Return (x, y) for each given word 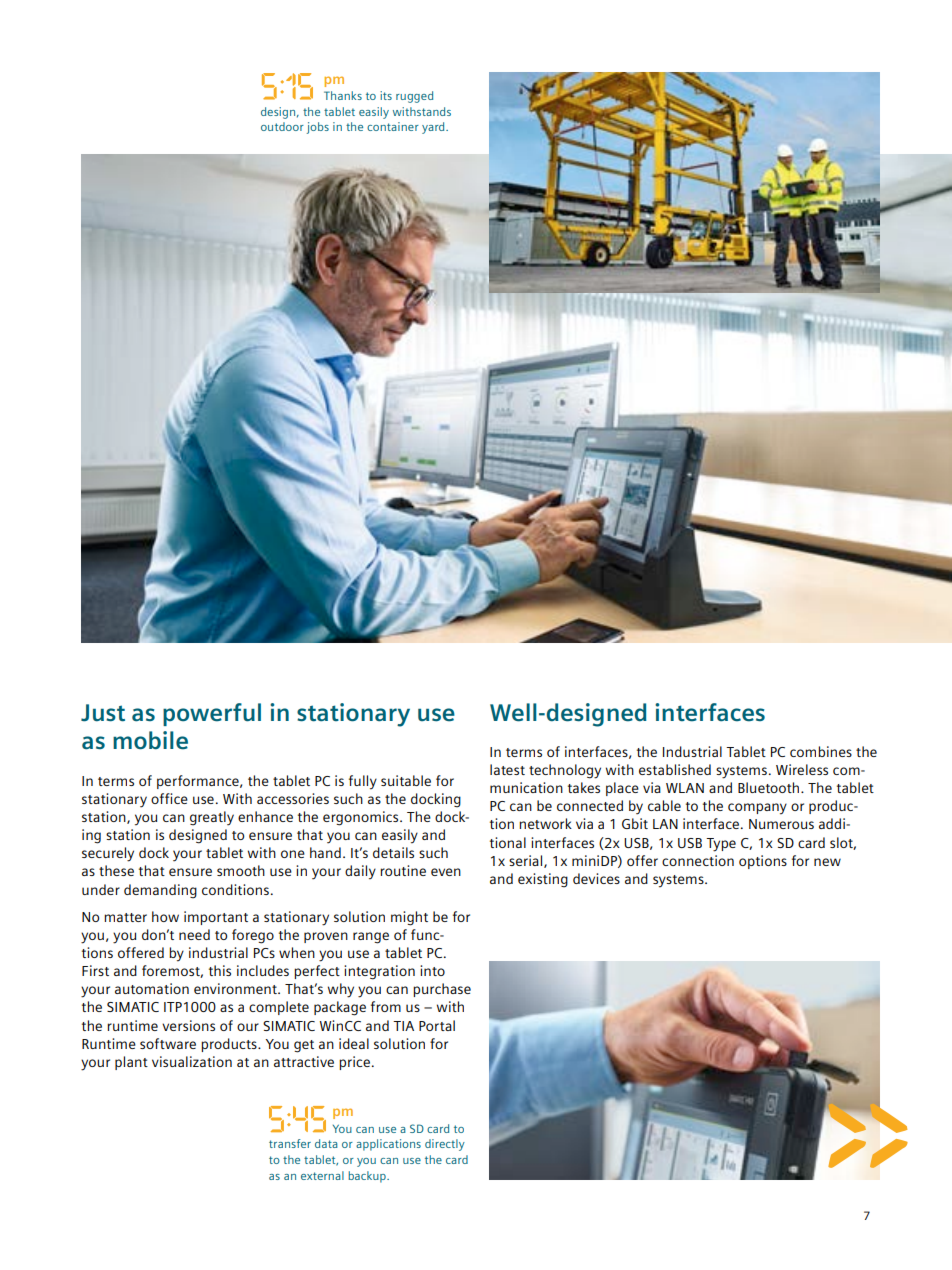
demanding (160, 891)
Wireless (802, 769)
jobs (318, 128)
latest (507, 769)
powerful (212, 714)
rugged (414, 97)
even (446, 872)
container (393, 126)
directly (445, 1145)
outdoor (282, 126)
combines (821, 751)
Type (721, 845)
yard (434, 128)
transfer (290, 1143)
